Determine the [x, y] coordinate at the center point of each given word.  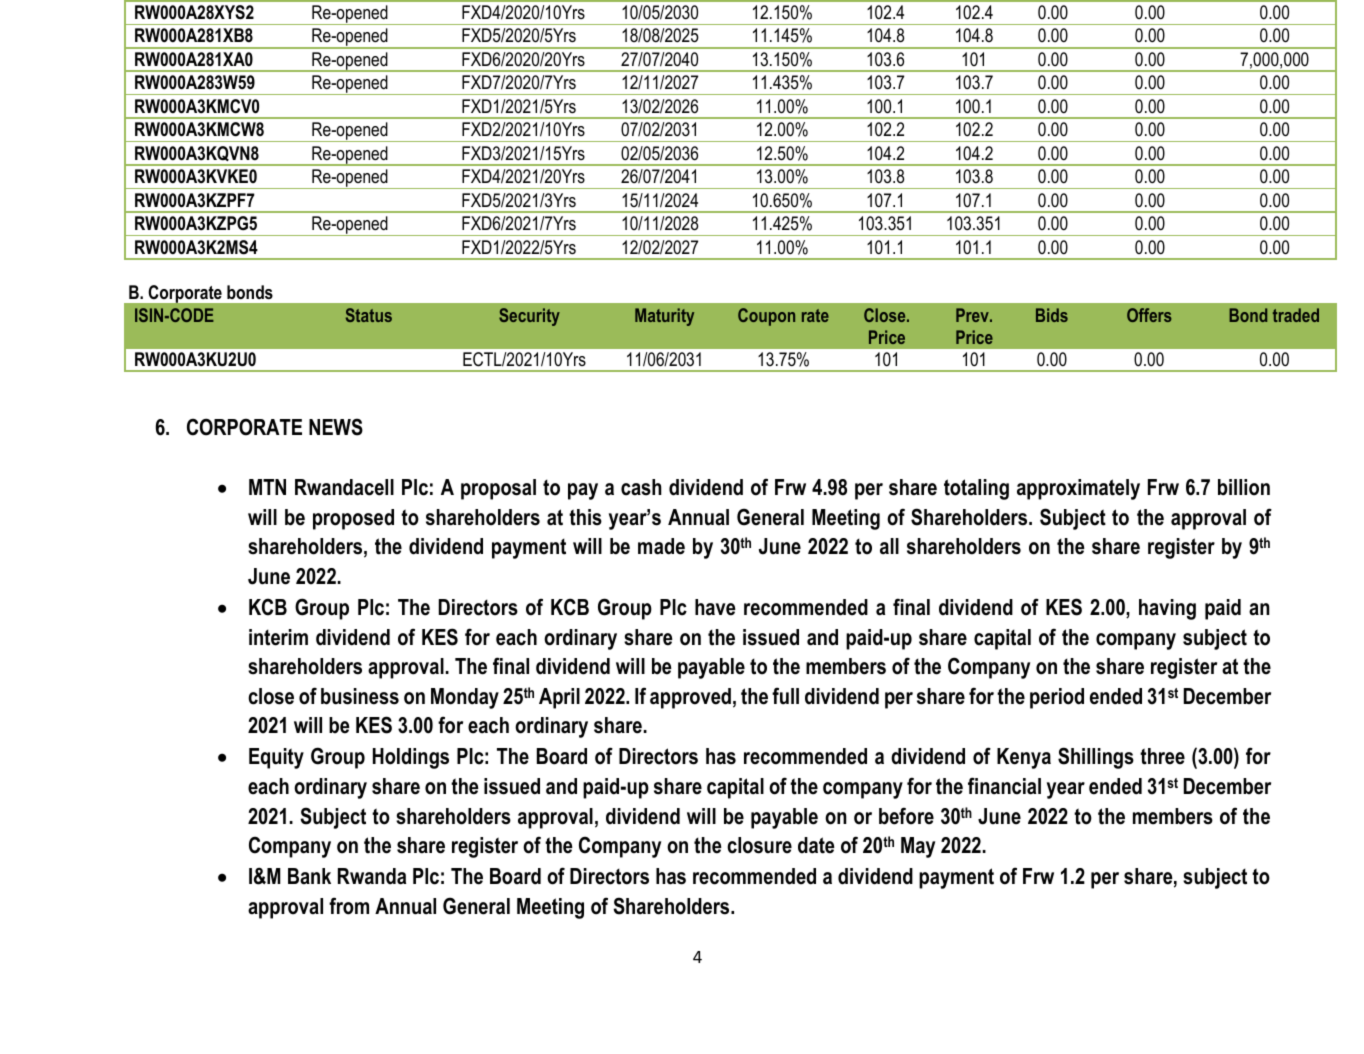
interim [278, 637]
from [349, 906]
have [715, 607]
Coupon [766, 317]
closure [759, 845]
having [1167, 609]
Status [369, 315]
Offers [1149, 315]
